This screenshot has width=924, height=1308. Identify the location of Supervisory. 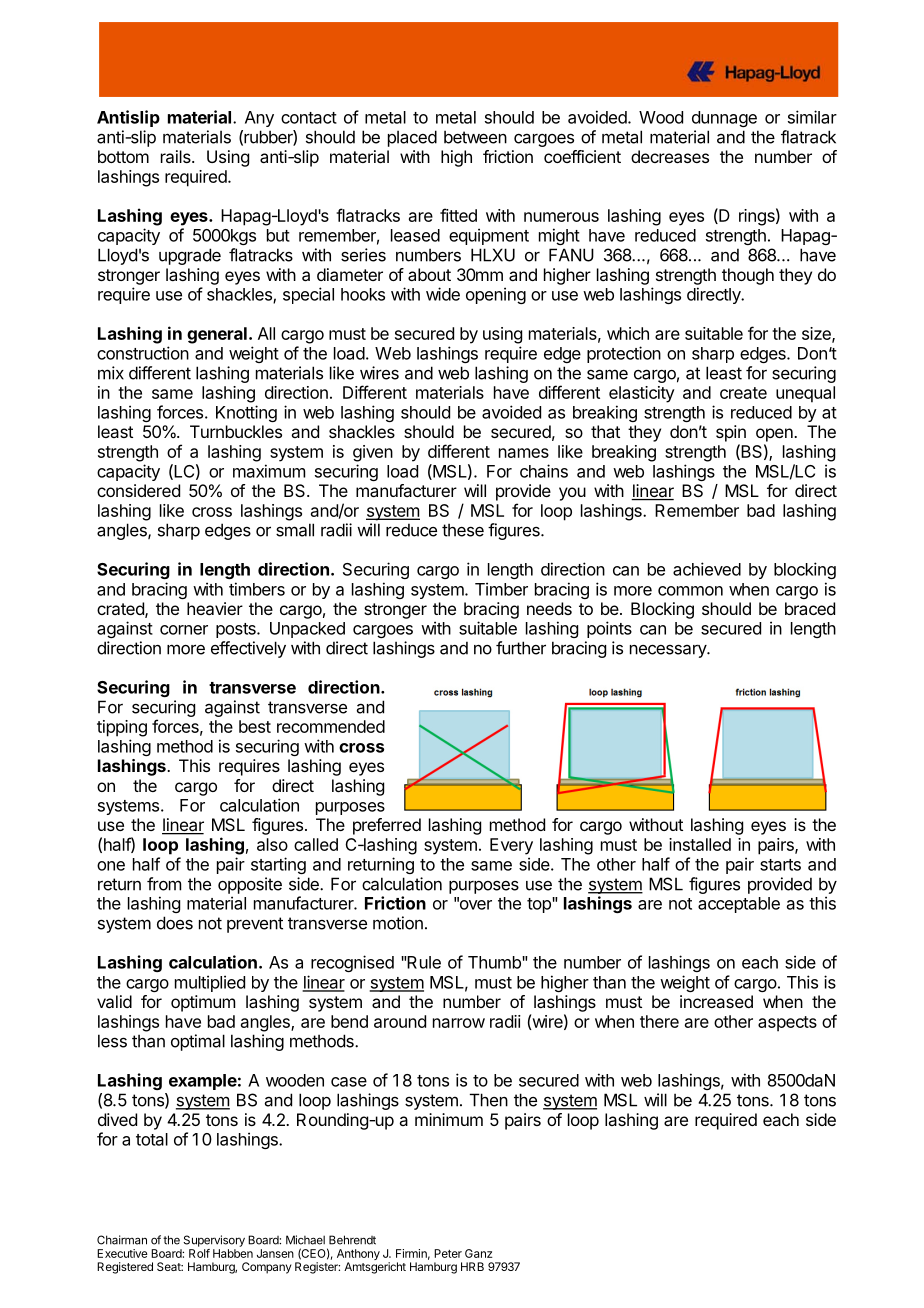
(214, 1241).
